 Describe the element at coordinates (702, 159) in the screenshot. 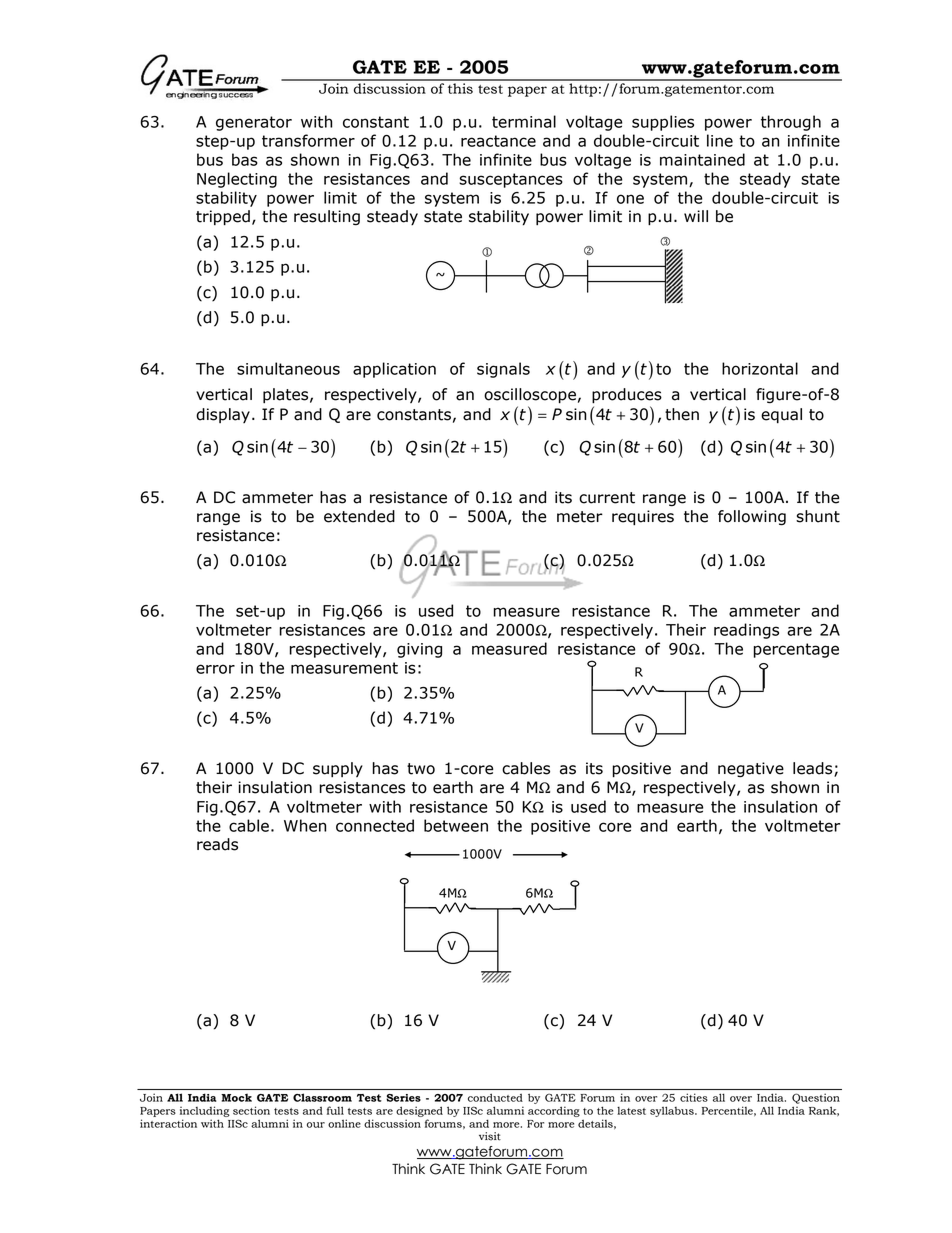

I see `maintained` at that location.
